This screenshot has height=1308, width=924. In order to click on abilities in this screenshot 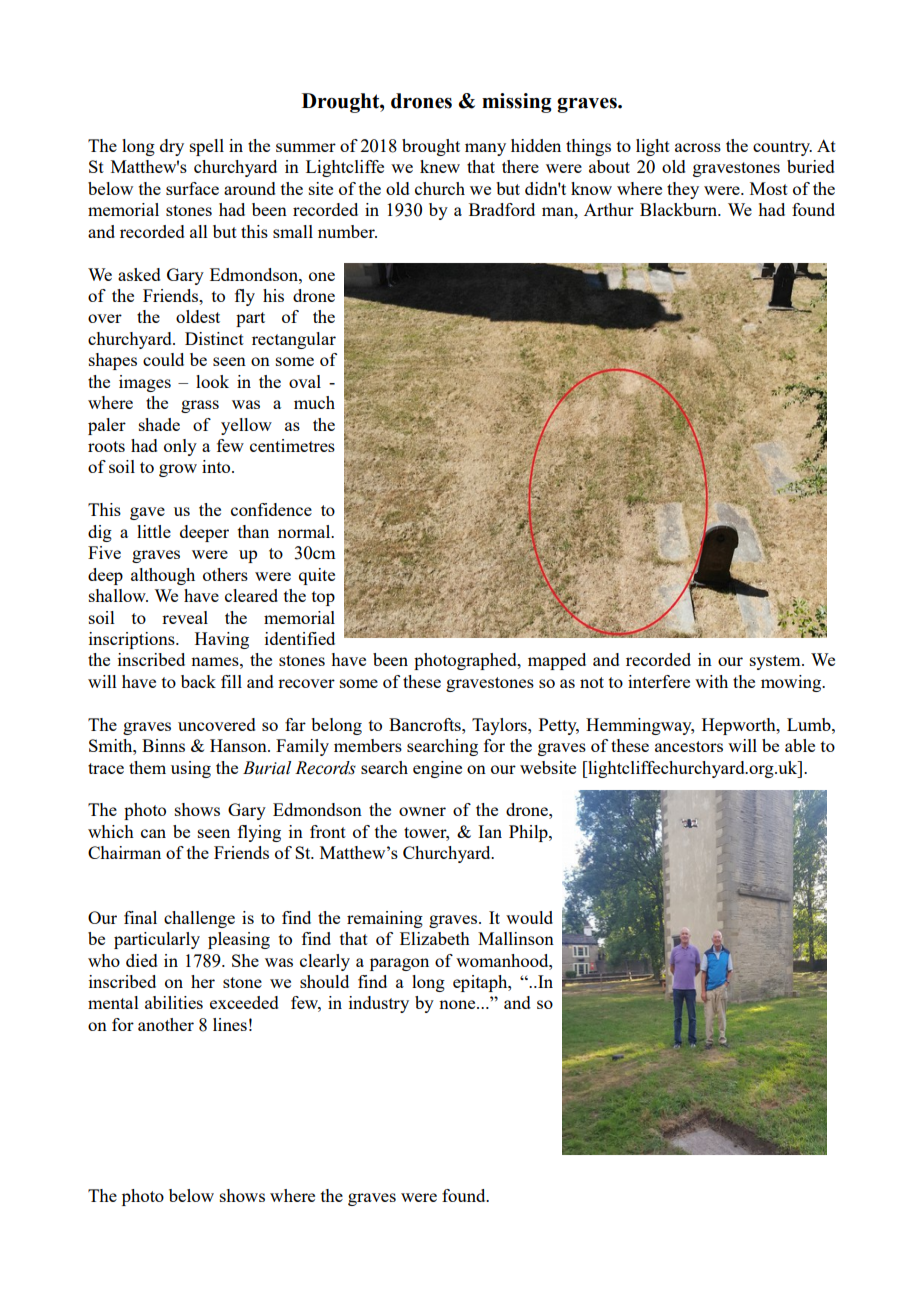, I will do `click(174, 1002)`.
